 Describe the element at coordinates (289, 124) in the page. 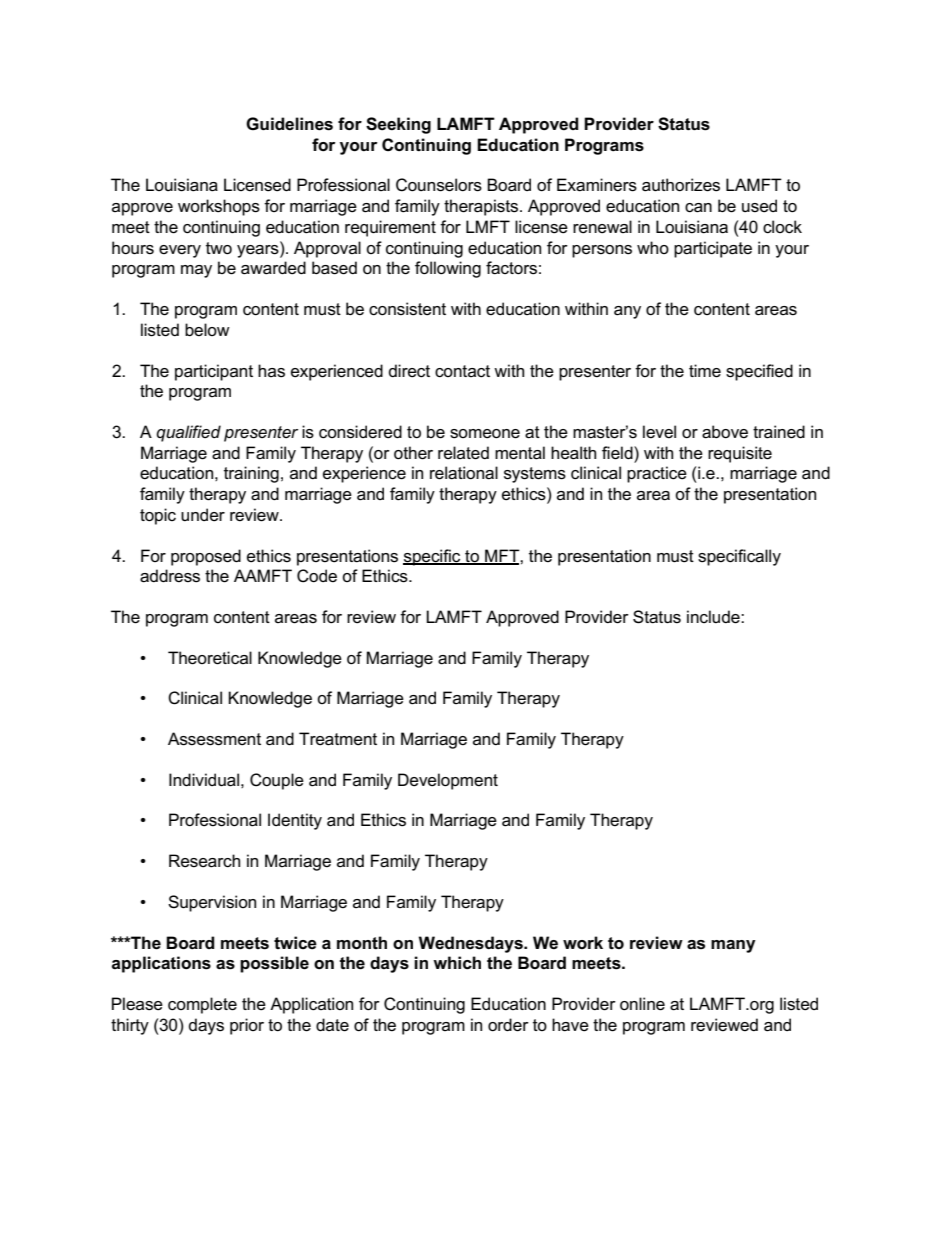

I see `Guidelines` at that location.
